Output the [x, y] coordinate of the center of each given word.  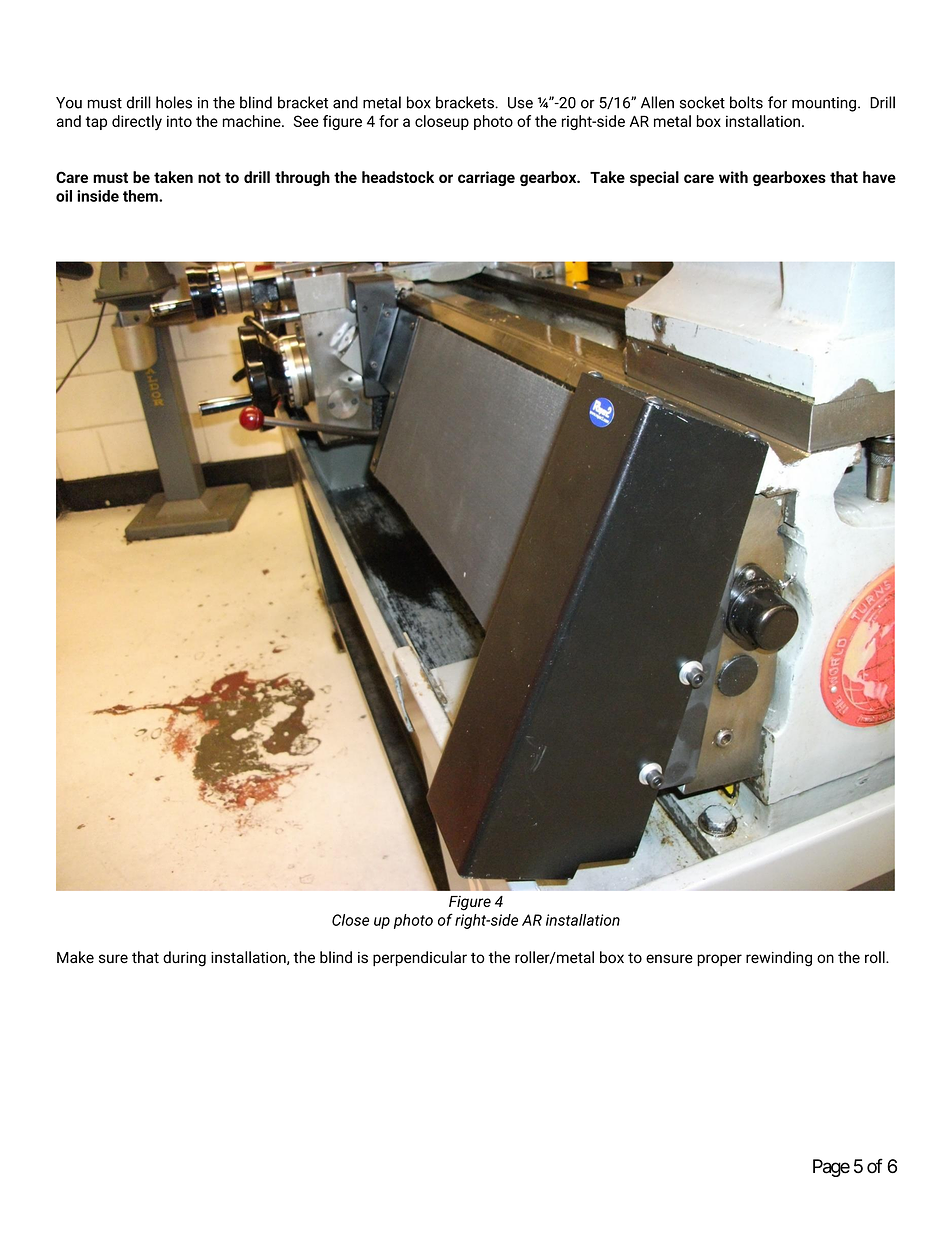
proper [719, 960]
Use [520, 103]
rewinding [779, 959]
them [141, 196]
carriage [486, 178]
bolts [746, 102]
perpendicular [420, 958]
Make [75, 957]
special [654, 178]
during [184, 959]
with [733, 177]
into [179, 121]
